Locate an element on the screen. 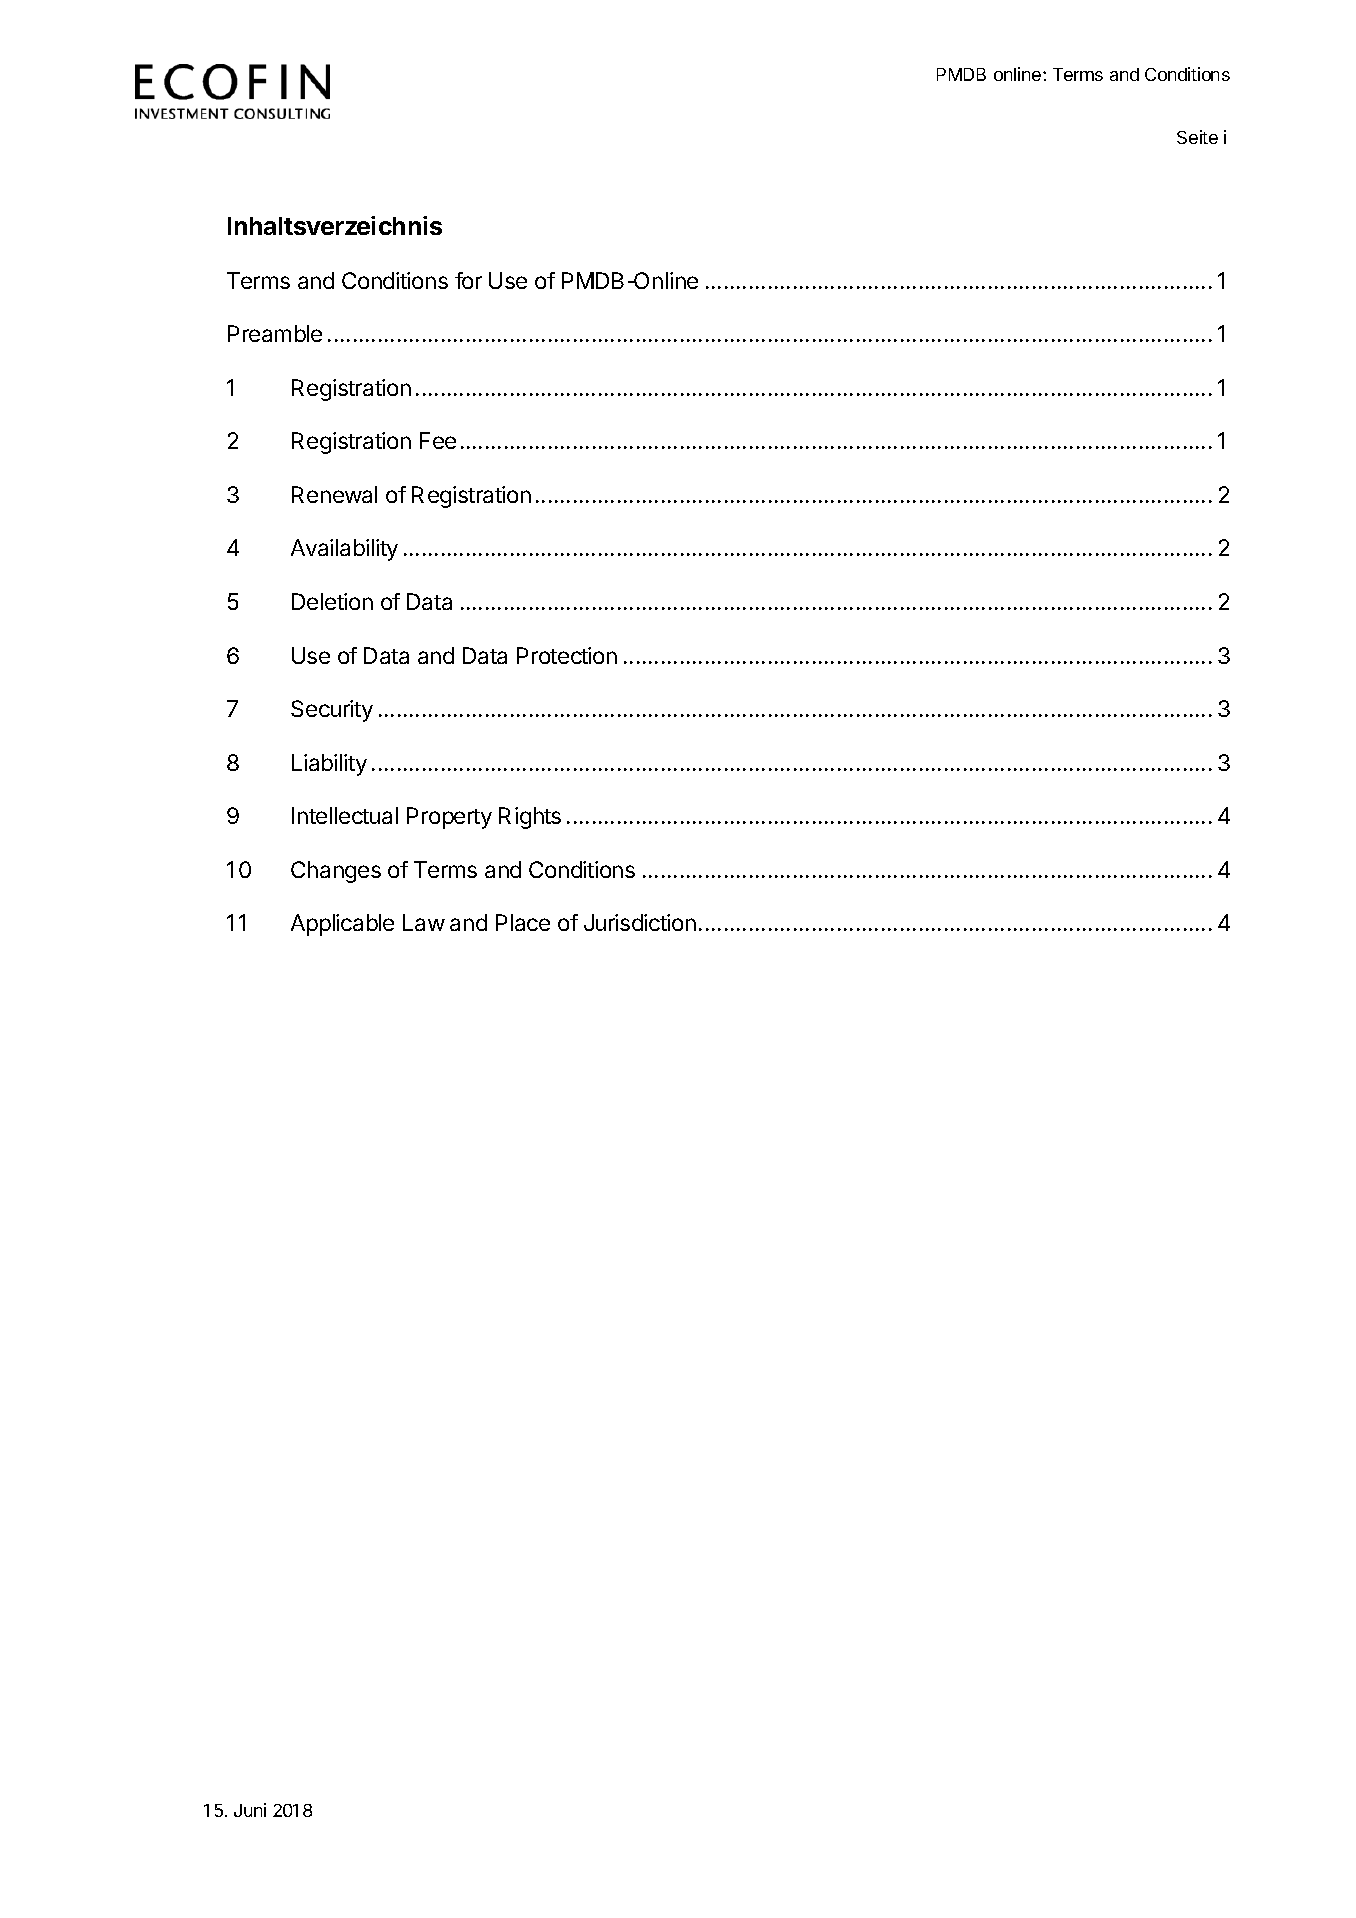 The height and width of the screenshot is (1918, 1356). Juni is located at coordinates (250, 1810).
